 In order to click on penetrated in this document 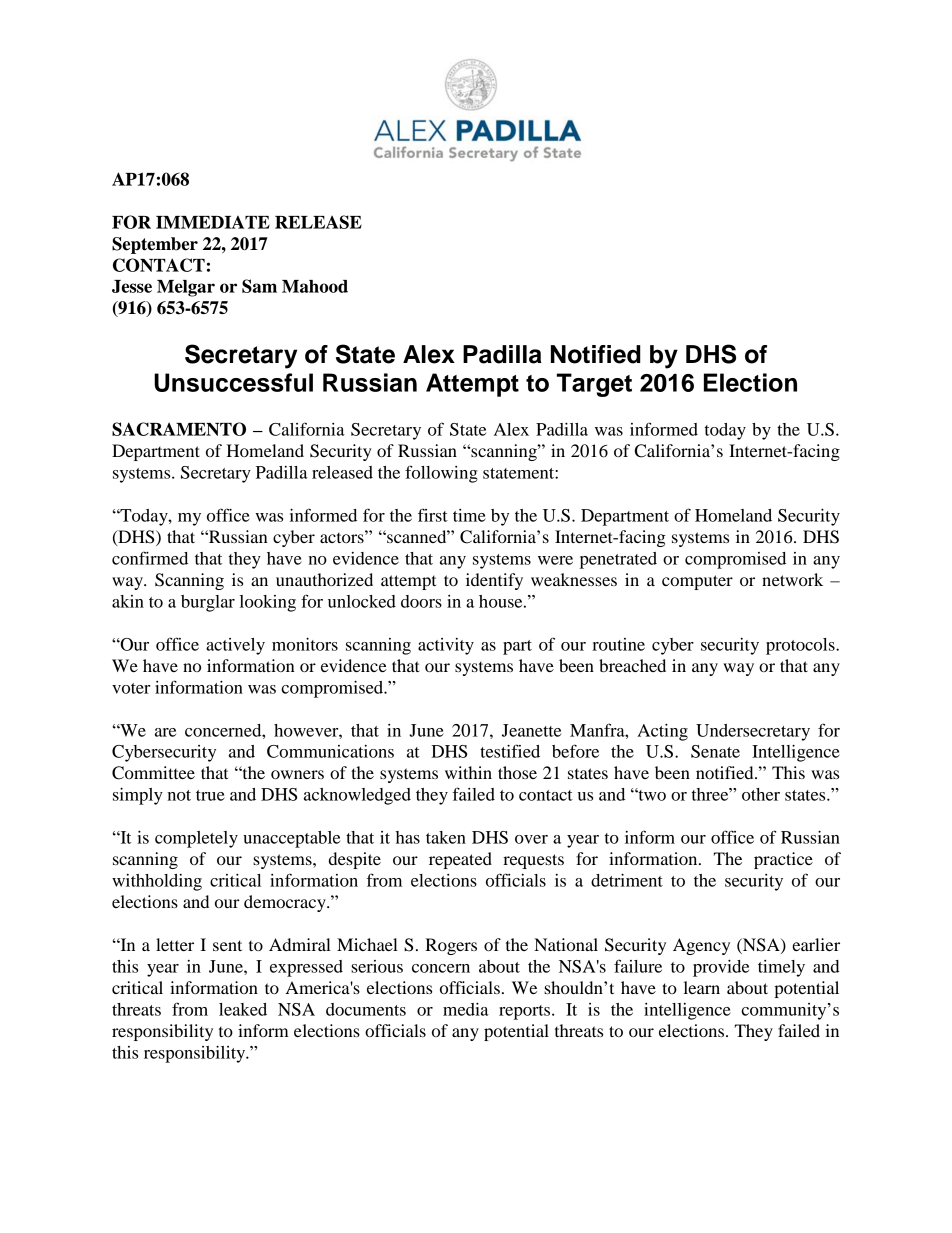, I will do `click(618, 560)`.
